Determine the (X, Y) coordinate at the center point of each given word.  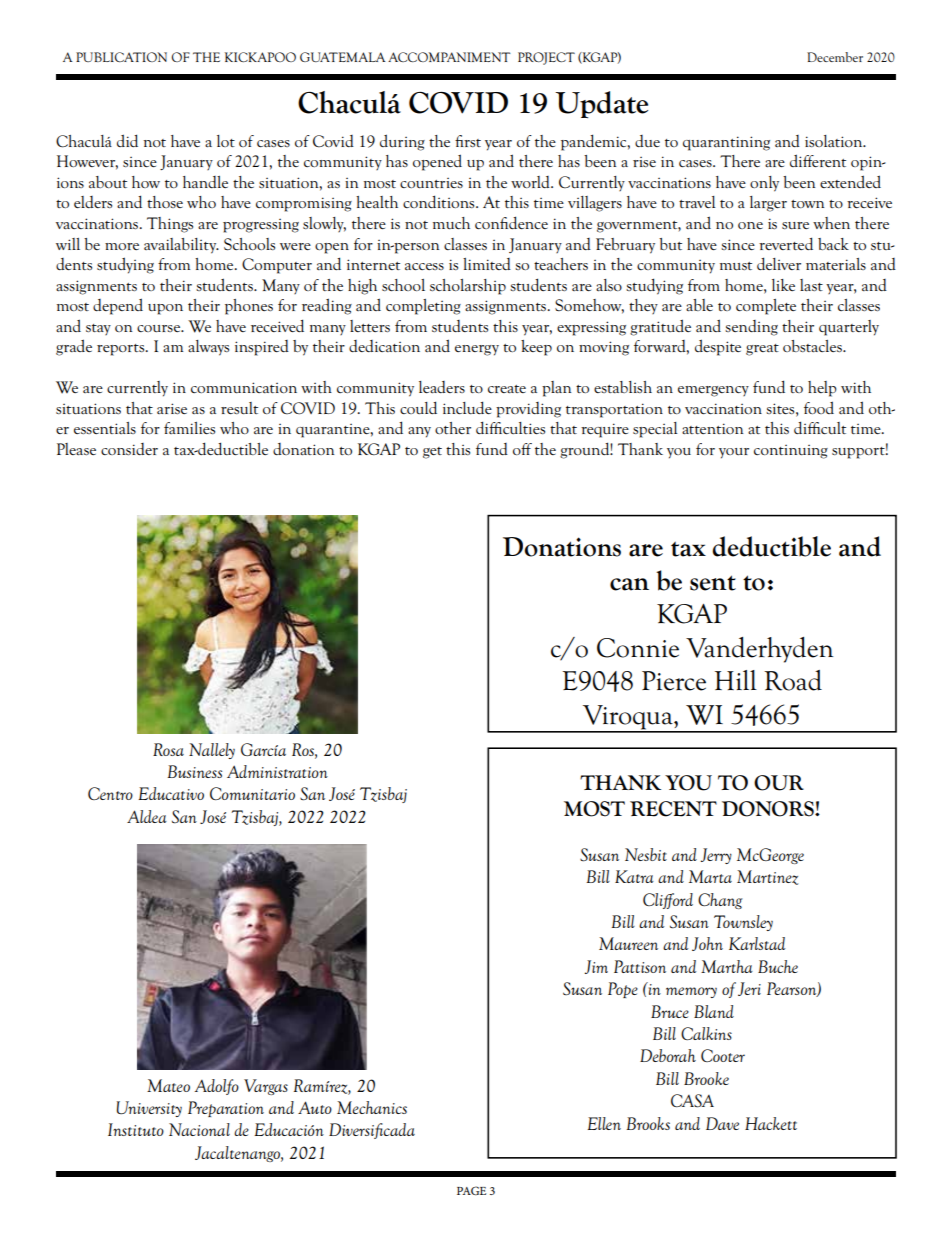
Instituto (136, 1129)
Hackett (771, 1123)
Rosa (168, 749)
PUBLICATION (121, 57)
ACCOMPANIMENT (449, 57)
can (629, 584)
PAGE (471, 1190)
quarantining (726, 143)
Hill (736, 680)
